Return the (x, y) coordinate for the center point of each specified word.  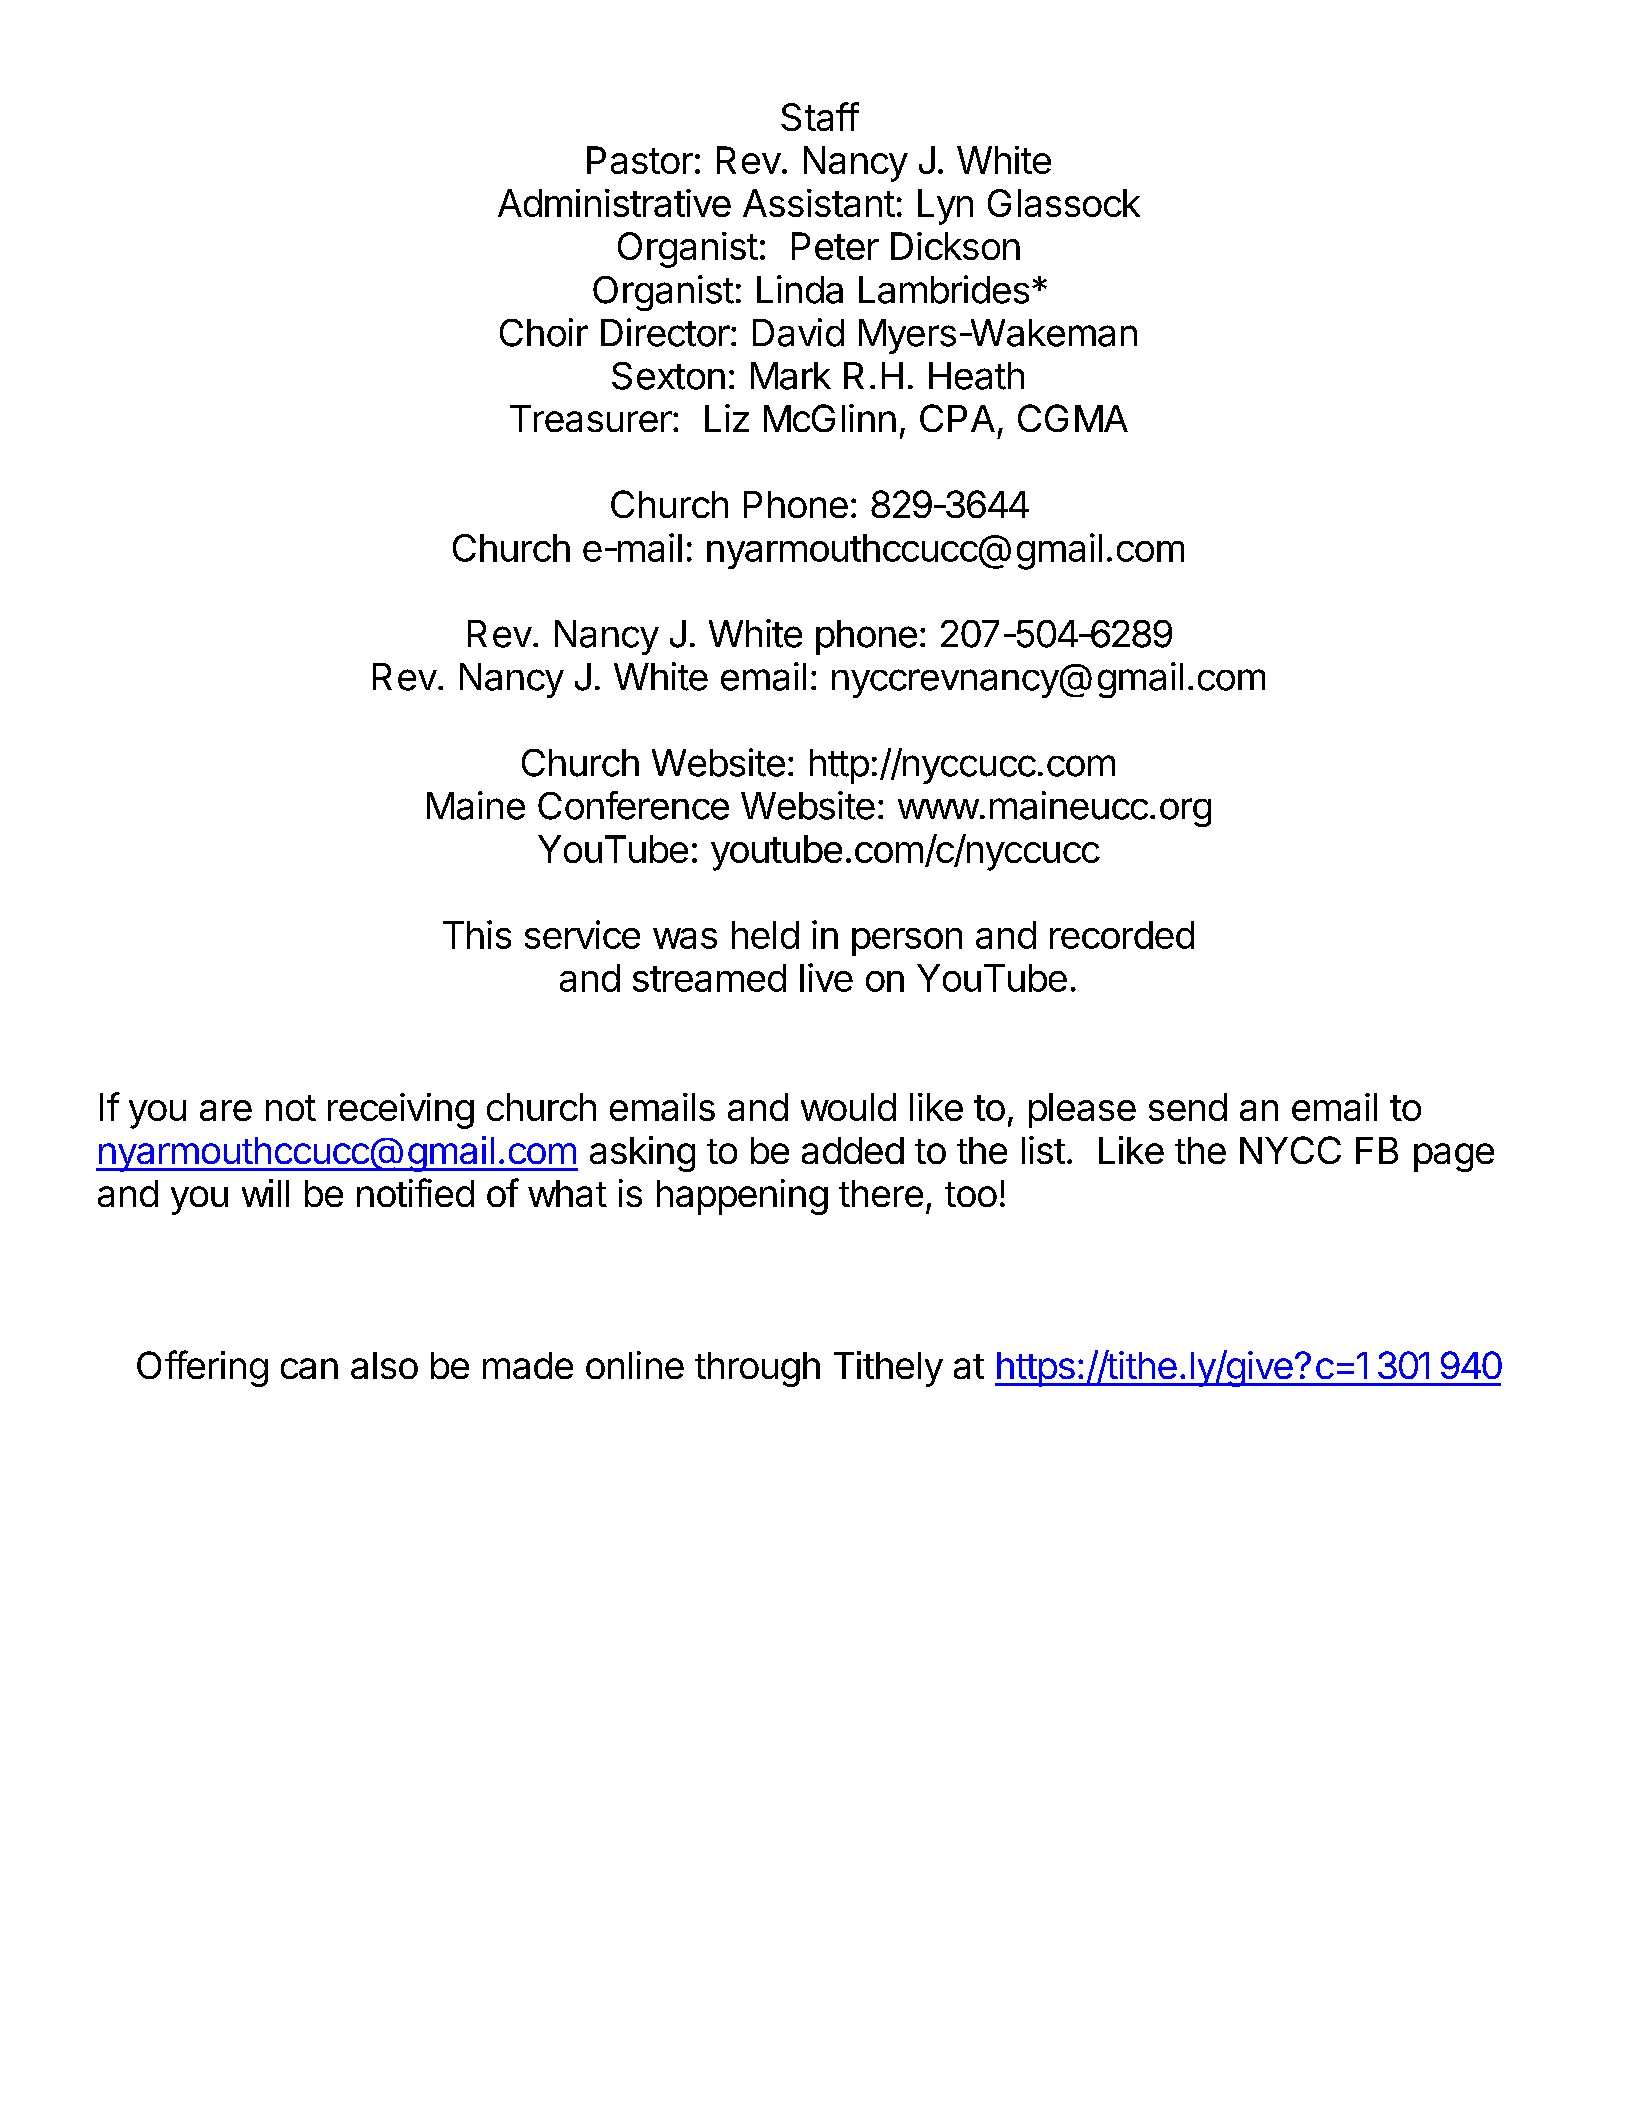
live (826, 977)
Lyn (945, 207)
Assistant (819, 203)
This (477, 934)
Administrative (614, 203)
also (384, 1365)
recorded (1122, 935)
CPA (957, 418)
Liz (727, 418)
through (757, 1369)
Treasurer (591, 418)
